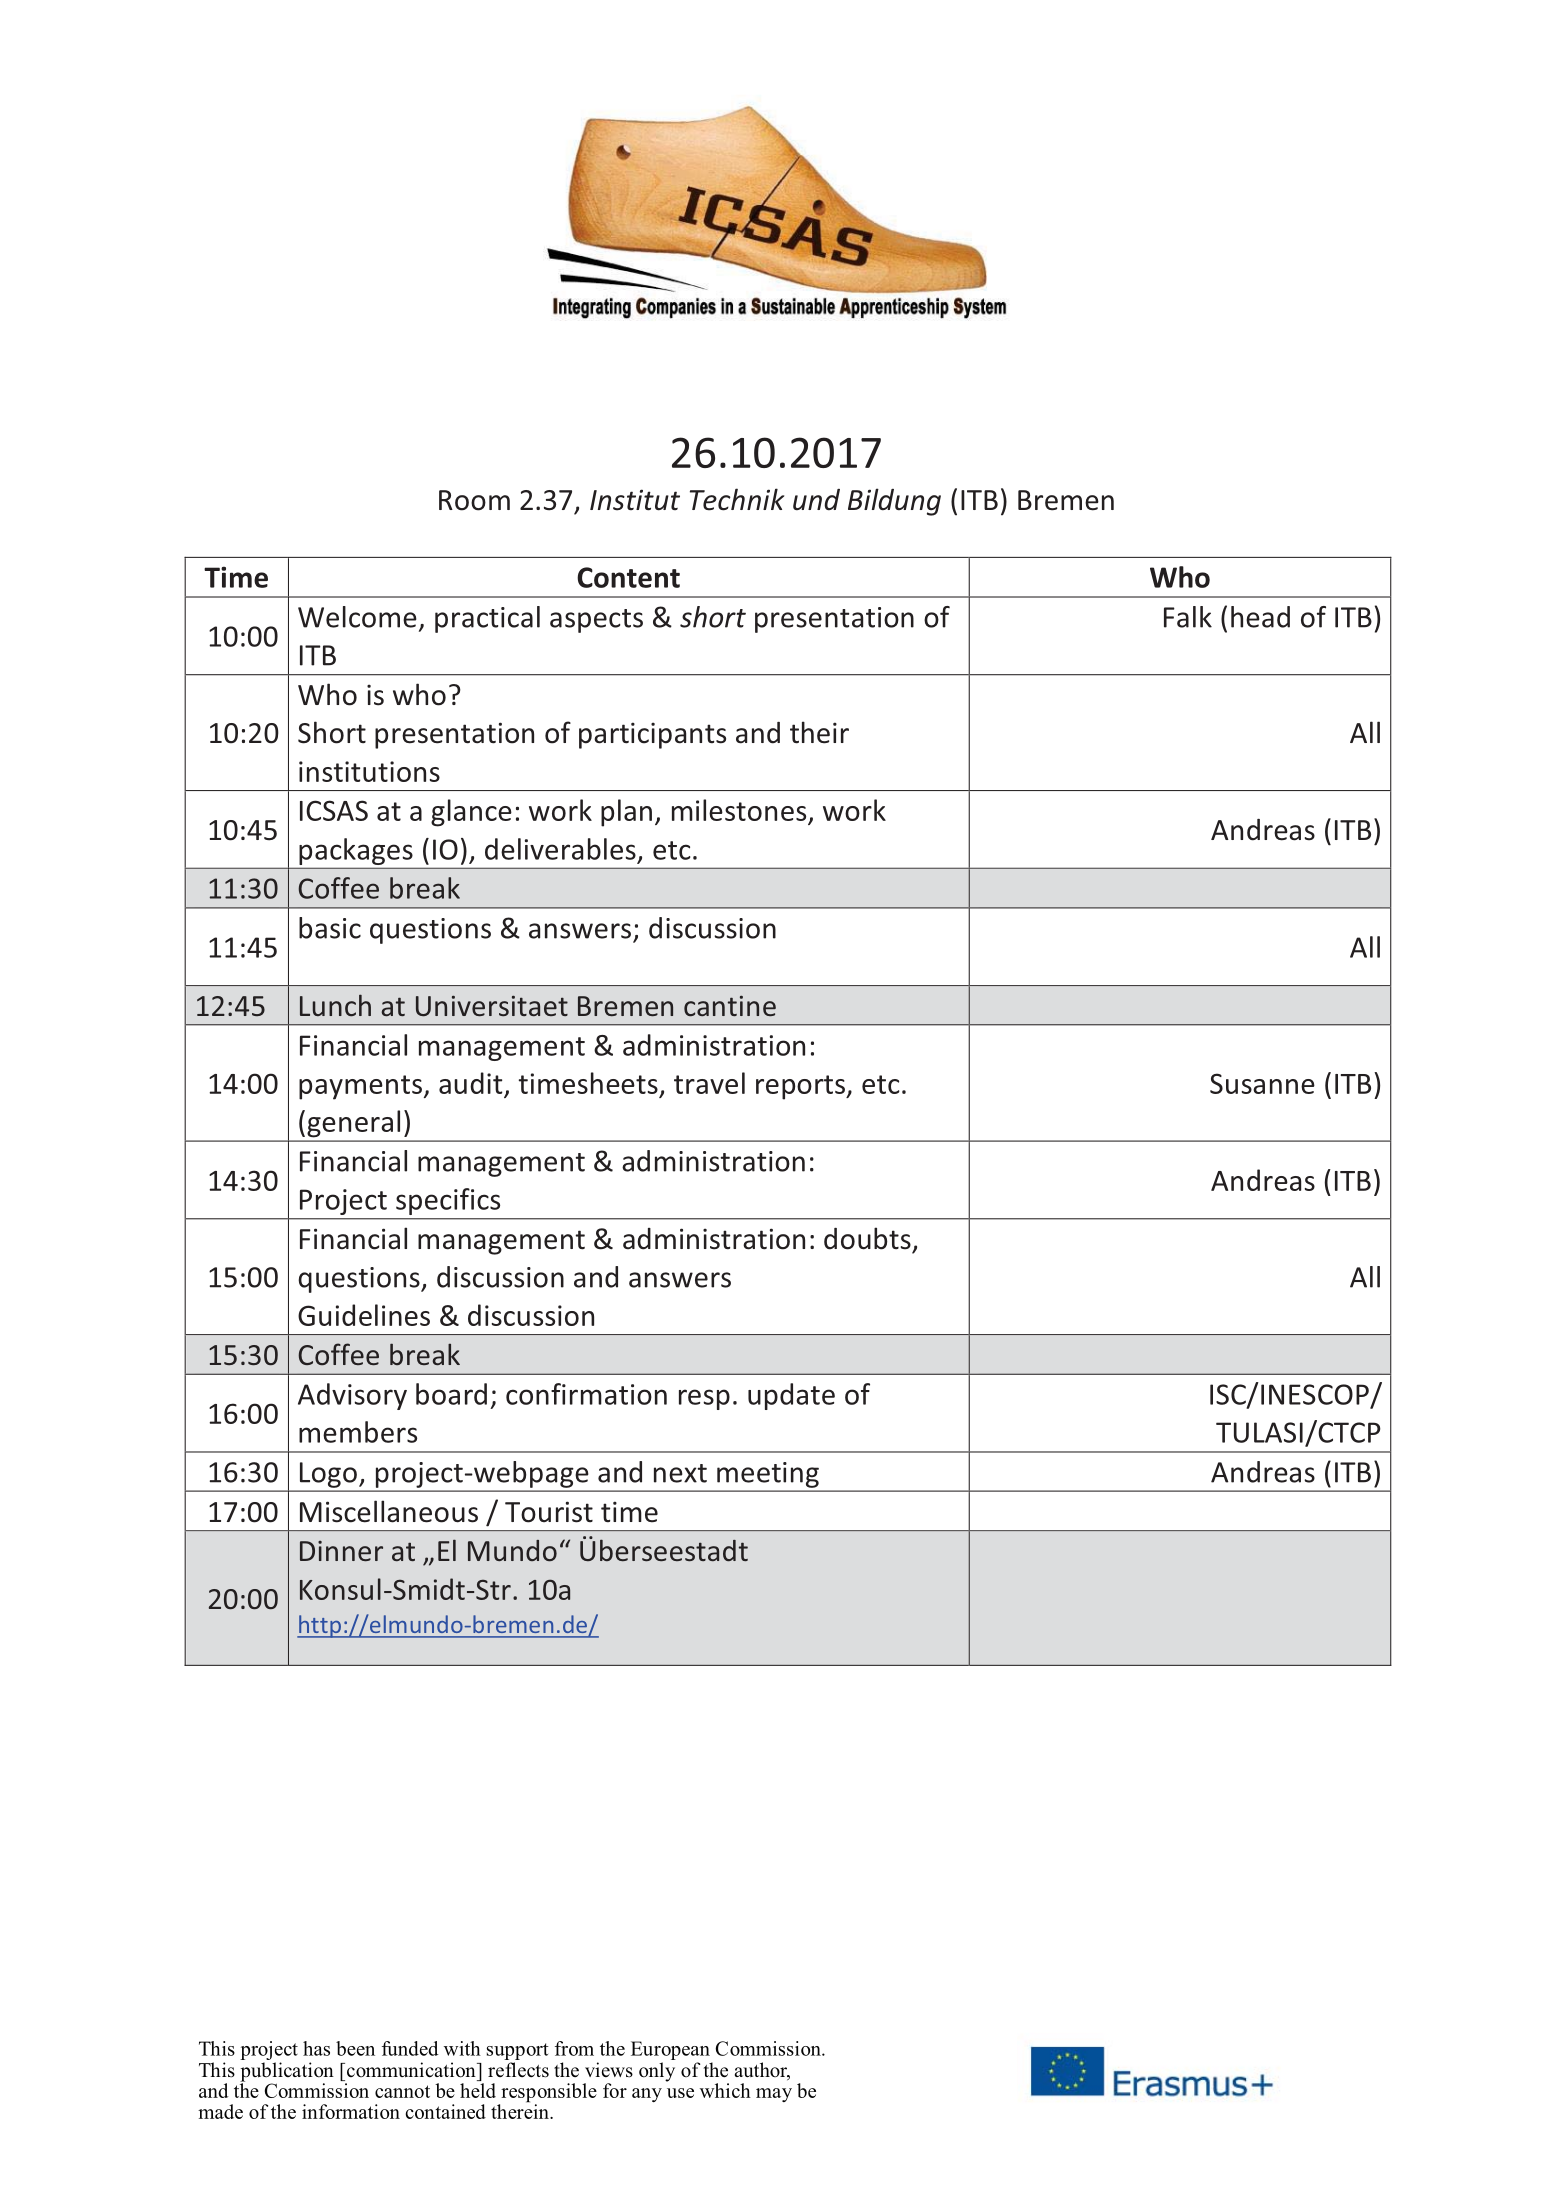  I want to click on Susanne, so click(1262, 1083).
